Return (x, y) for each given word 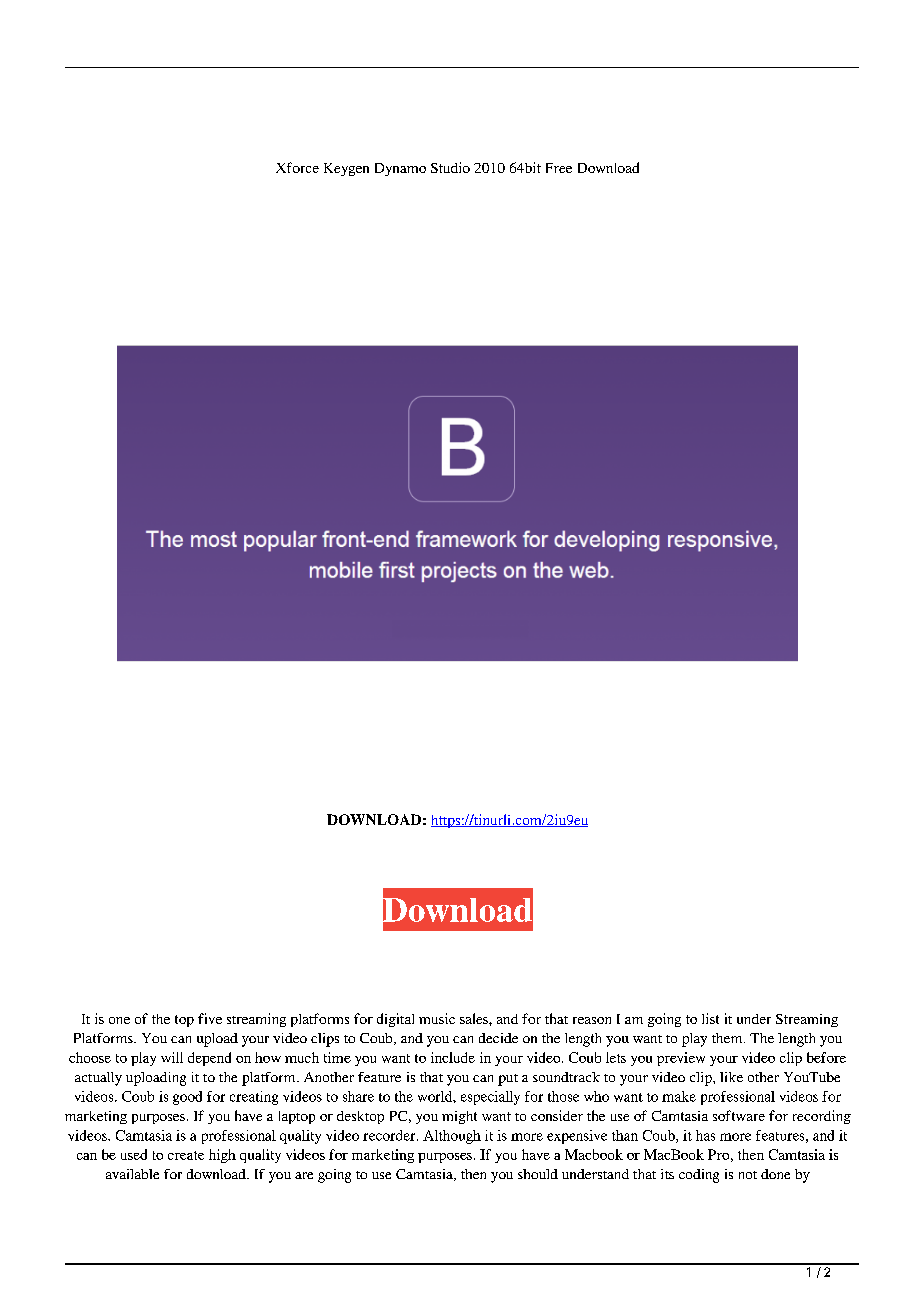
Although (452, 1137)
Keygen (346, 169)
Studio (450, 167)
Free (559, 168)
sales (475, 1018)
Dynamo (400, 169)
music (437, 1018)
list (710, 1018)
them (728, 1038)
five (210, 1018)
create (186, 1155)
